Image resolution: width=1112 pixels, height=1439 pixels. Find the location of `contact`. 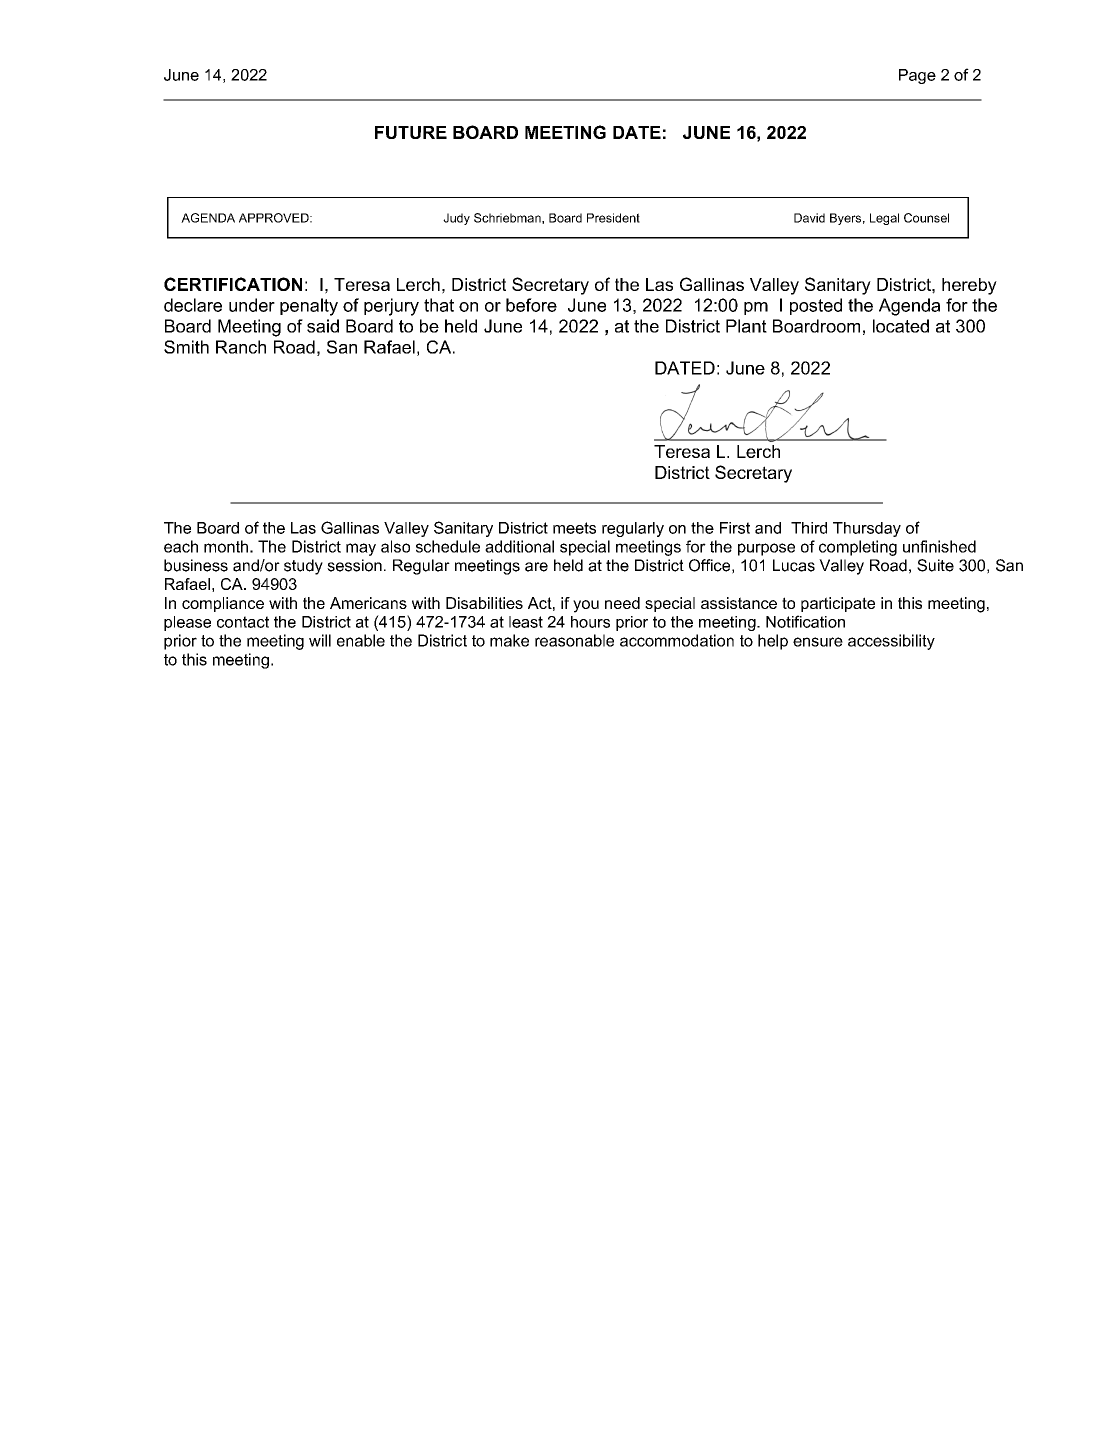

contact is located at coordinates (243, 622).
